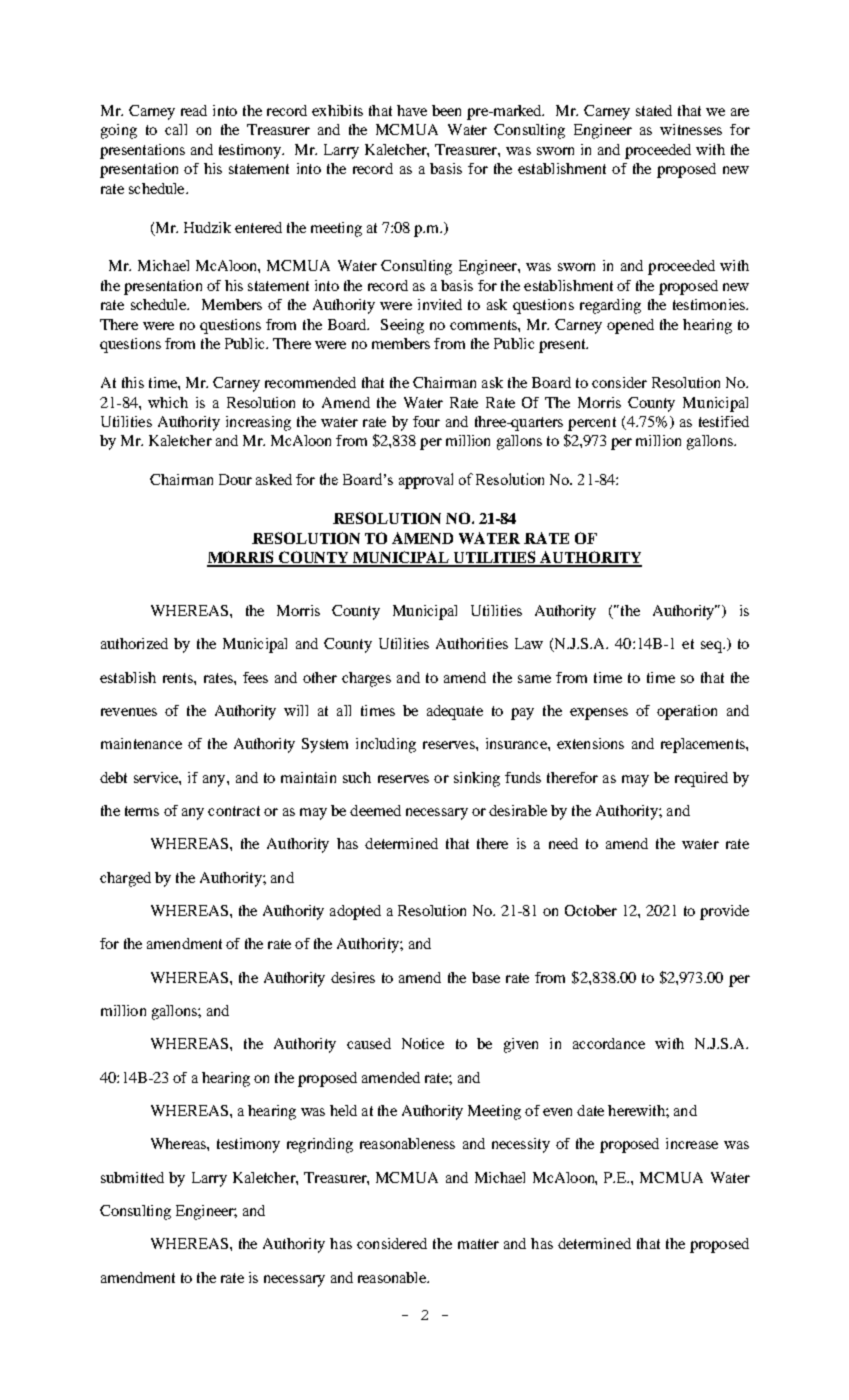 The width and height of the page is (849, 1400). Describe the element at coordinates (701, 779) in the page. I see `required` at that location.
